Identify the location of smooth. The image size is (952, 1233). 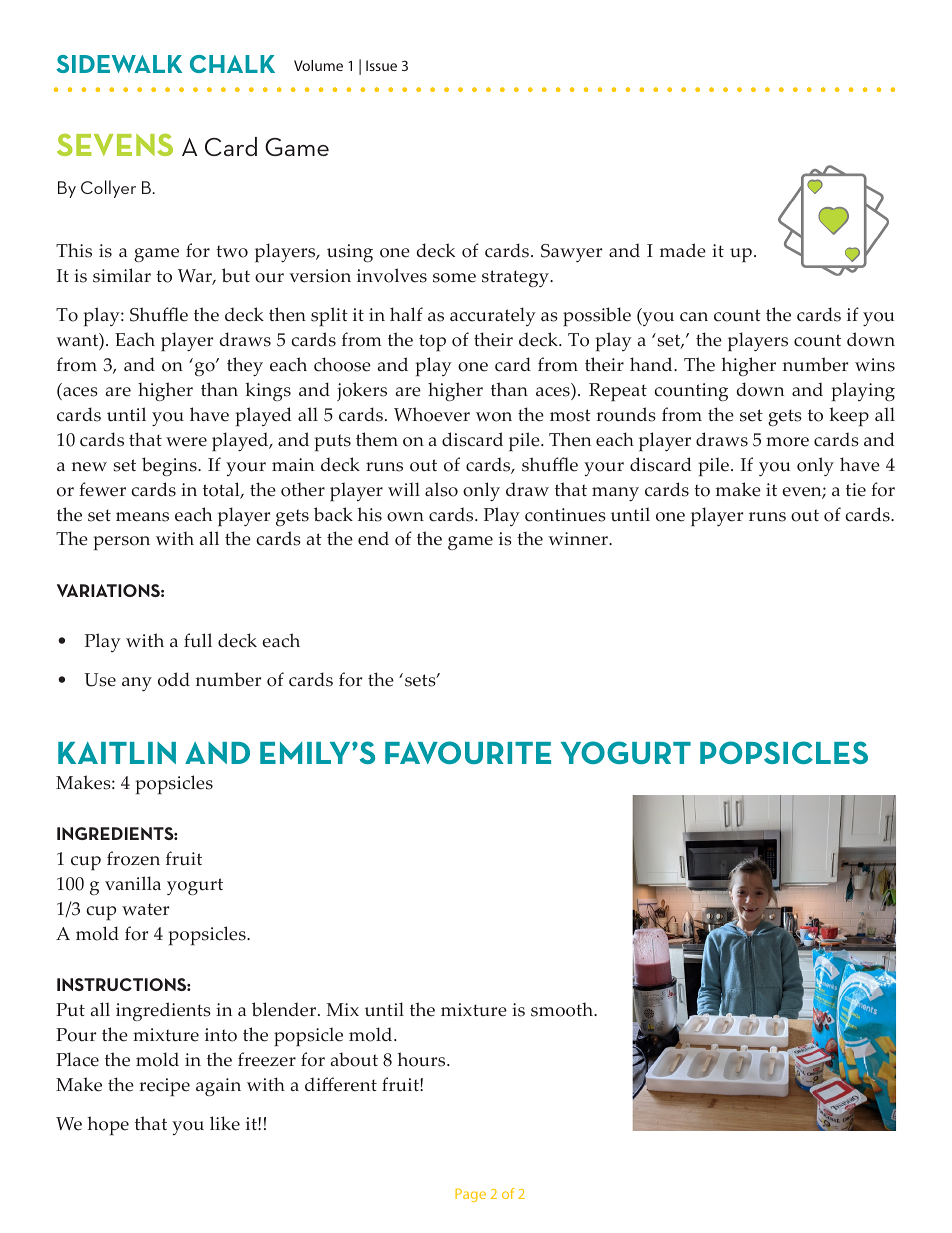
(563, 1009).
